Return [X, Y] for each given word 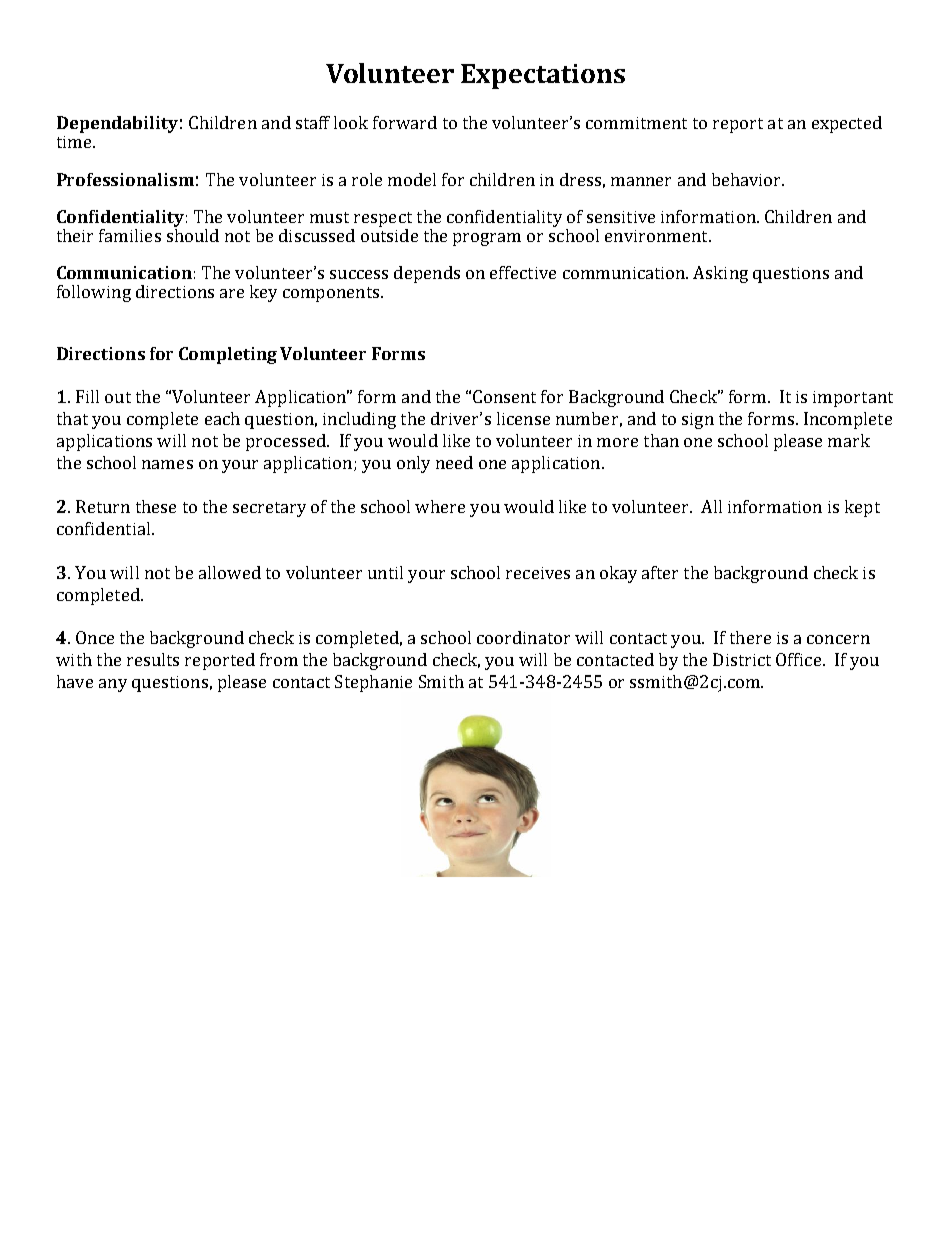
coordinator [523, 637]
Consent [504, 396]
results [153, 659]
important [853, 399]
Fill [87, 396]
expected [847, 124]
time [75, 142]
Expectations [543, 76]
